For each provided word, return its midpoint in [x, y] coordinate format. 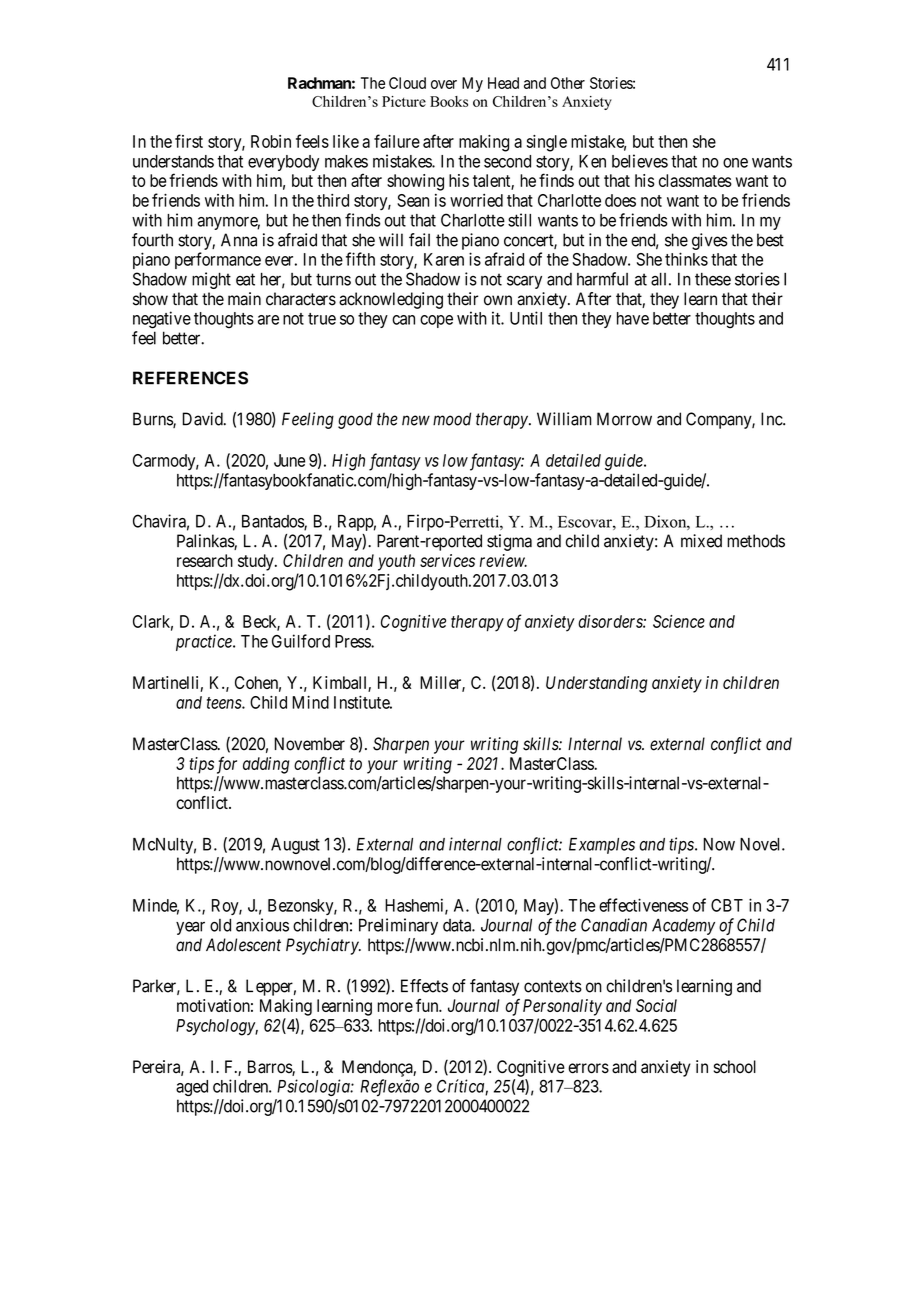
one [735, 163]
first [189, 141]
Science [679, 621]
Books [449, 101]
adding [266, 765]
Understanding [597, 684]
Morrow [624, 419]
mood [452, 419]
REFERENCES [190, 378]
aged [192, 1088]
